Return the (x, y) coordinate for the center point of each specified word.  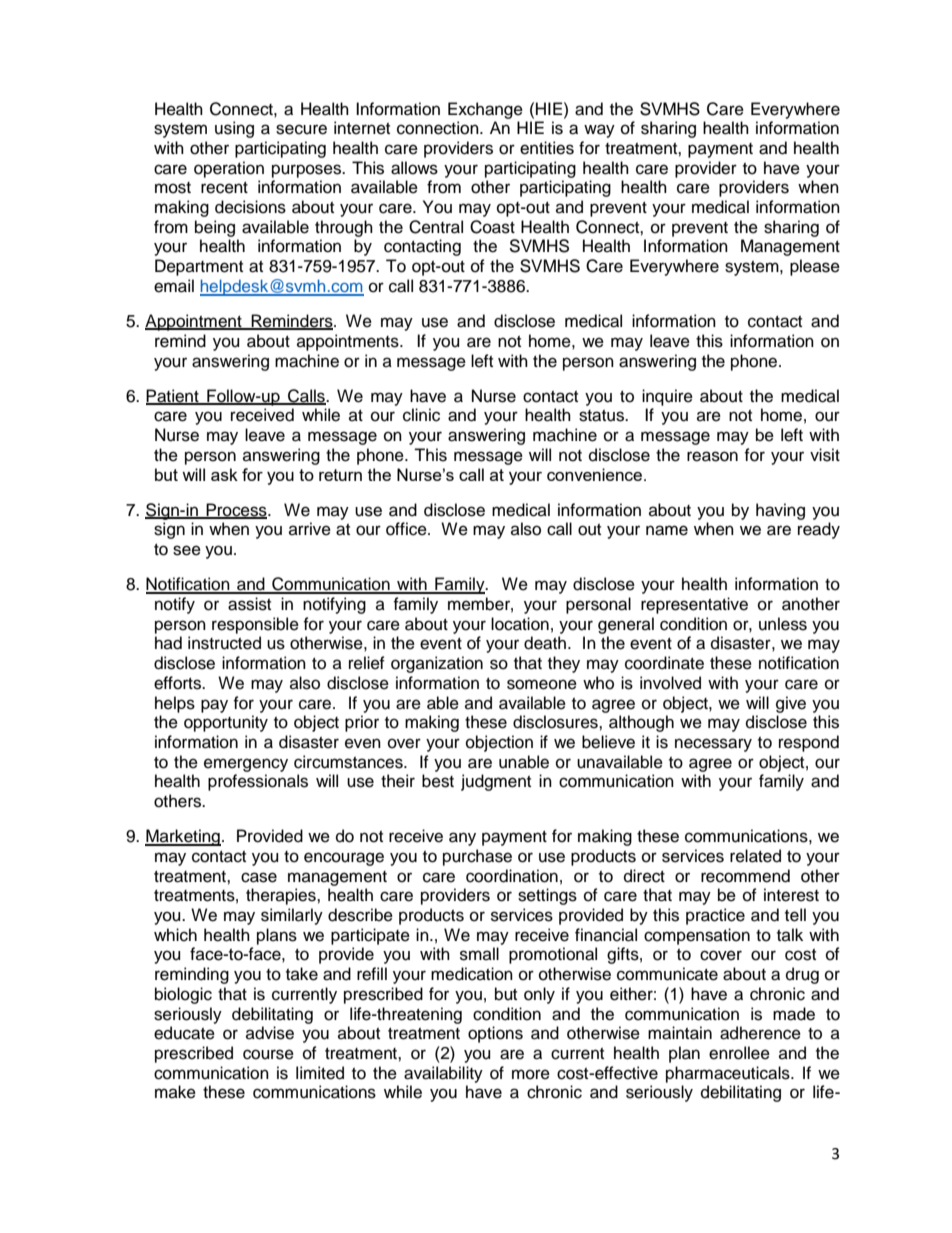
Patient (173, 396)
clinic (421, 415)
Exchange (485, 110)
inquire (667, 397)
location (520, 624)
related (755, 856)
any (462, 839)
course (268, 1054)
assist (249, 604)
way (599, 131)
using (234, 129)
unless (783, 624)
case (259, 877)
